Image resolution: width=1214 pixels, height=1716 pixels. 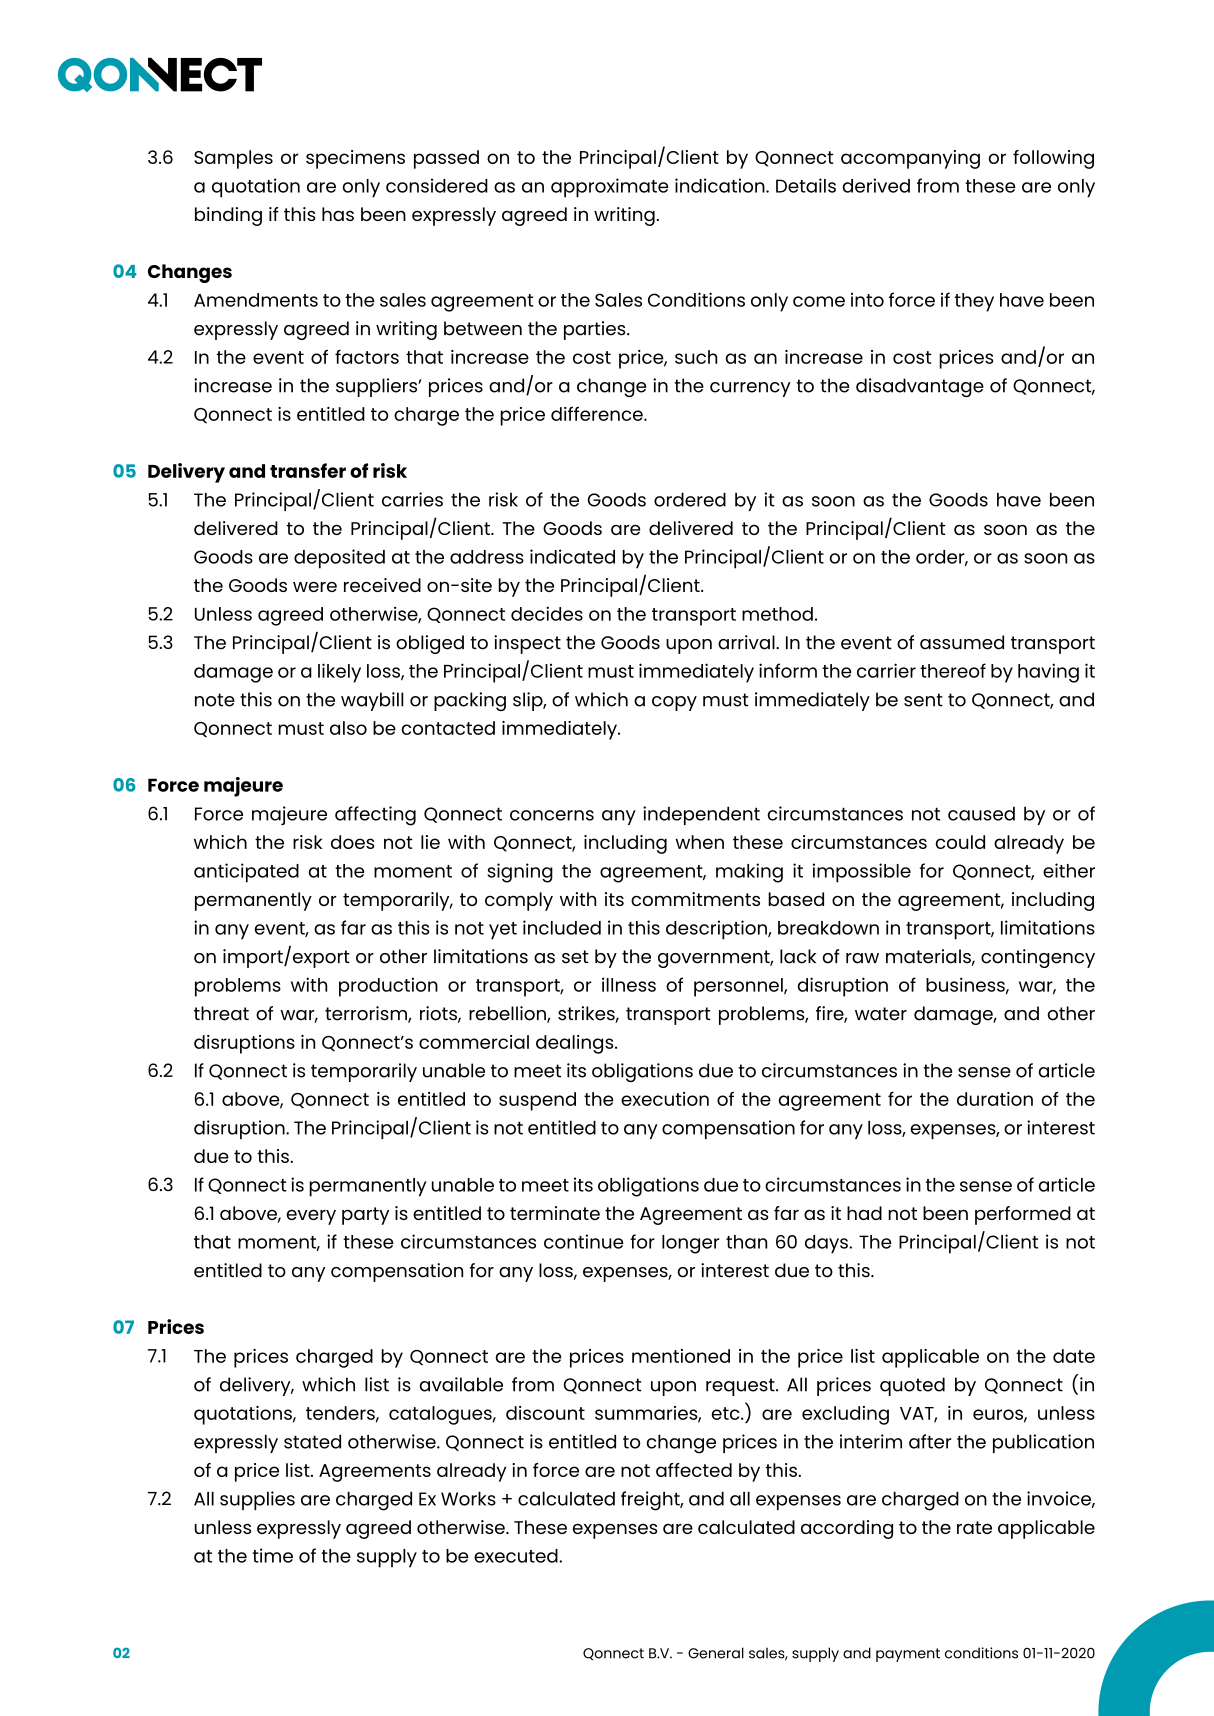 I want to click on commitments, so click(x=695, y=899).
